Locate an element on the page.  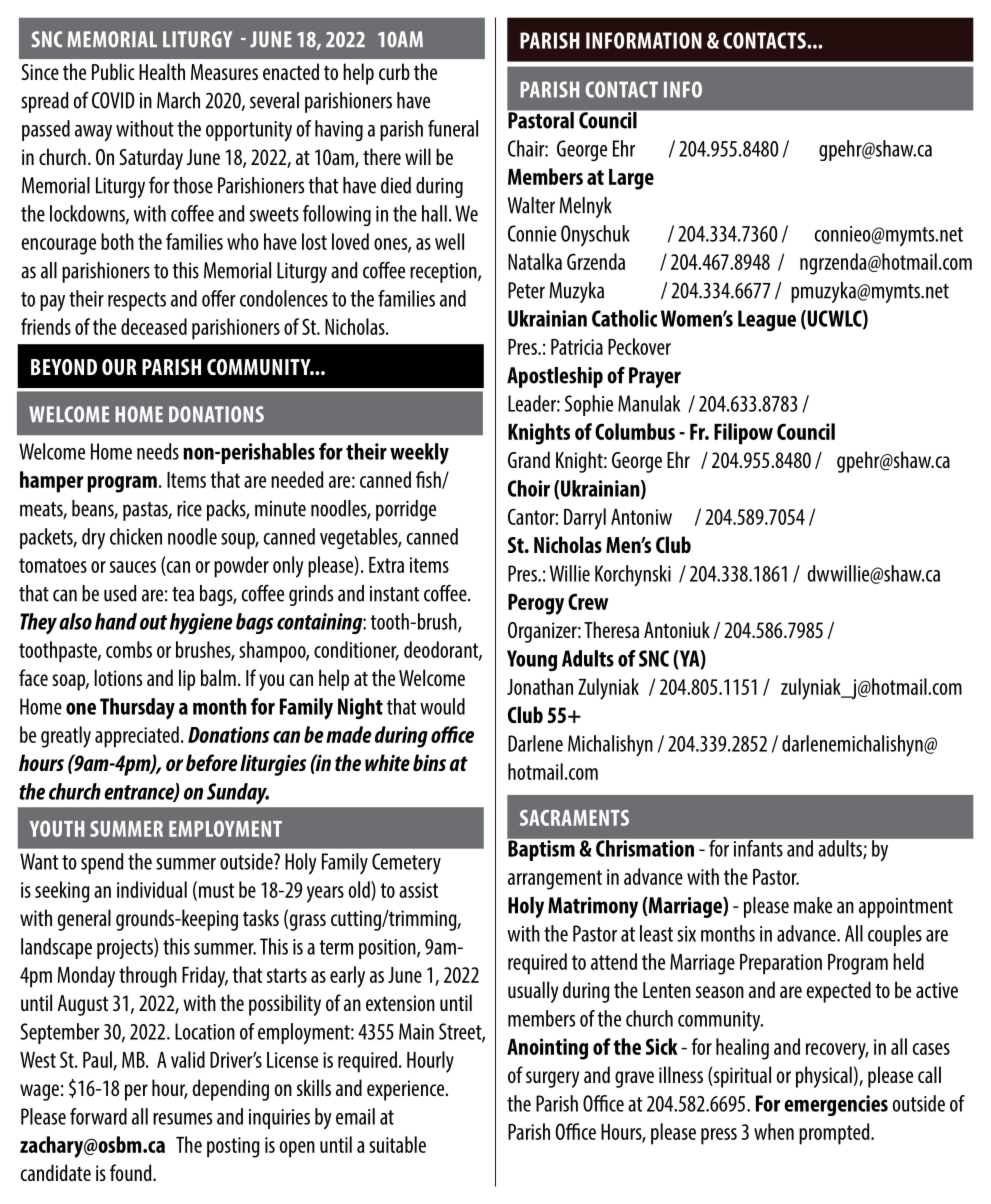
Large is located at coordinates (631, 179).
